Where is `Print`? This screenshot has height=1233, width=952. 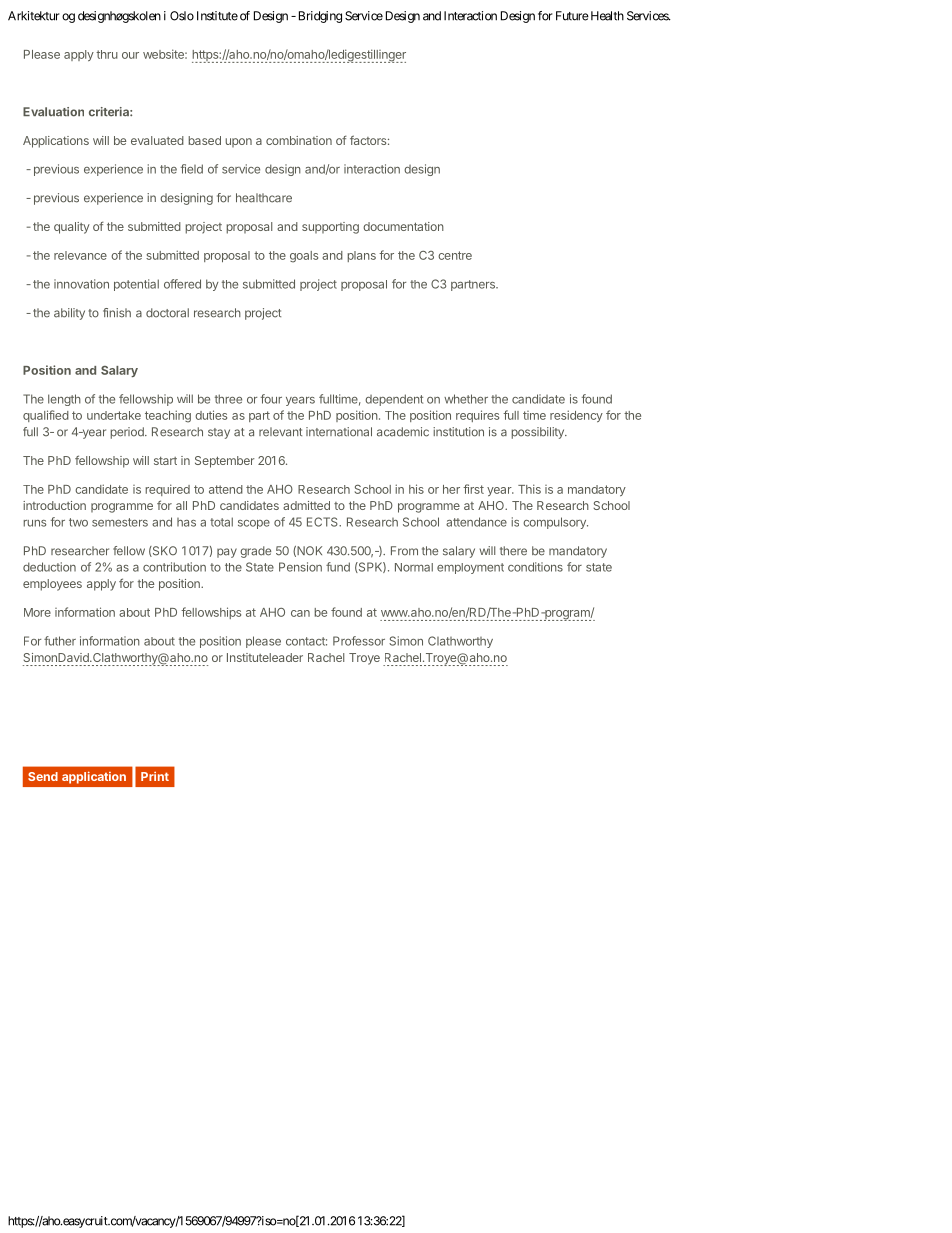
Print is located at coordinates (155, 776).
